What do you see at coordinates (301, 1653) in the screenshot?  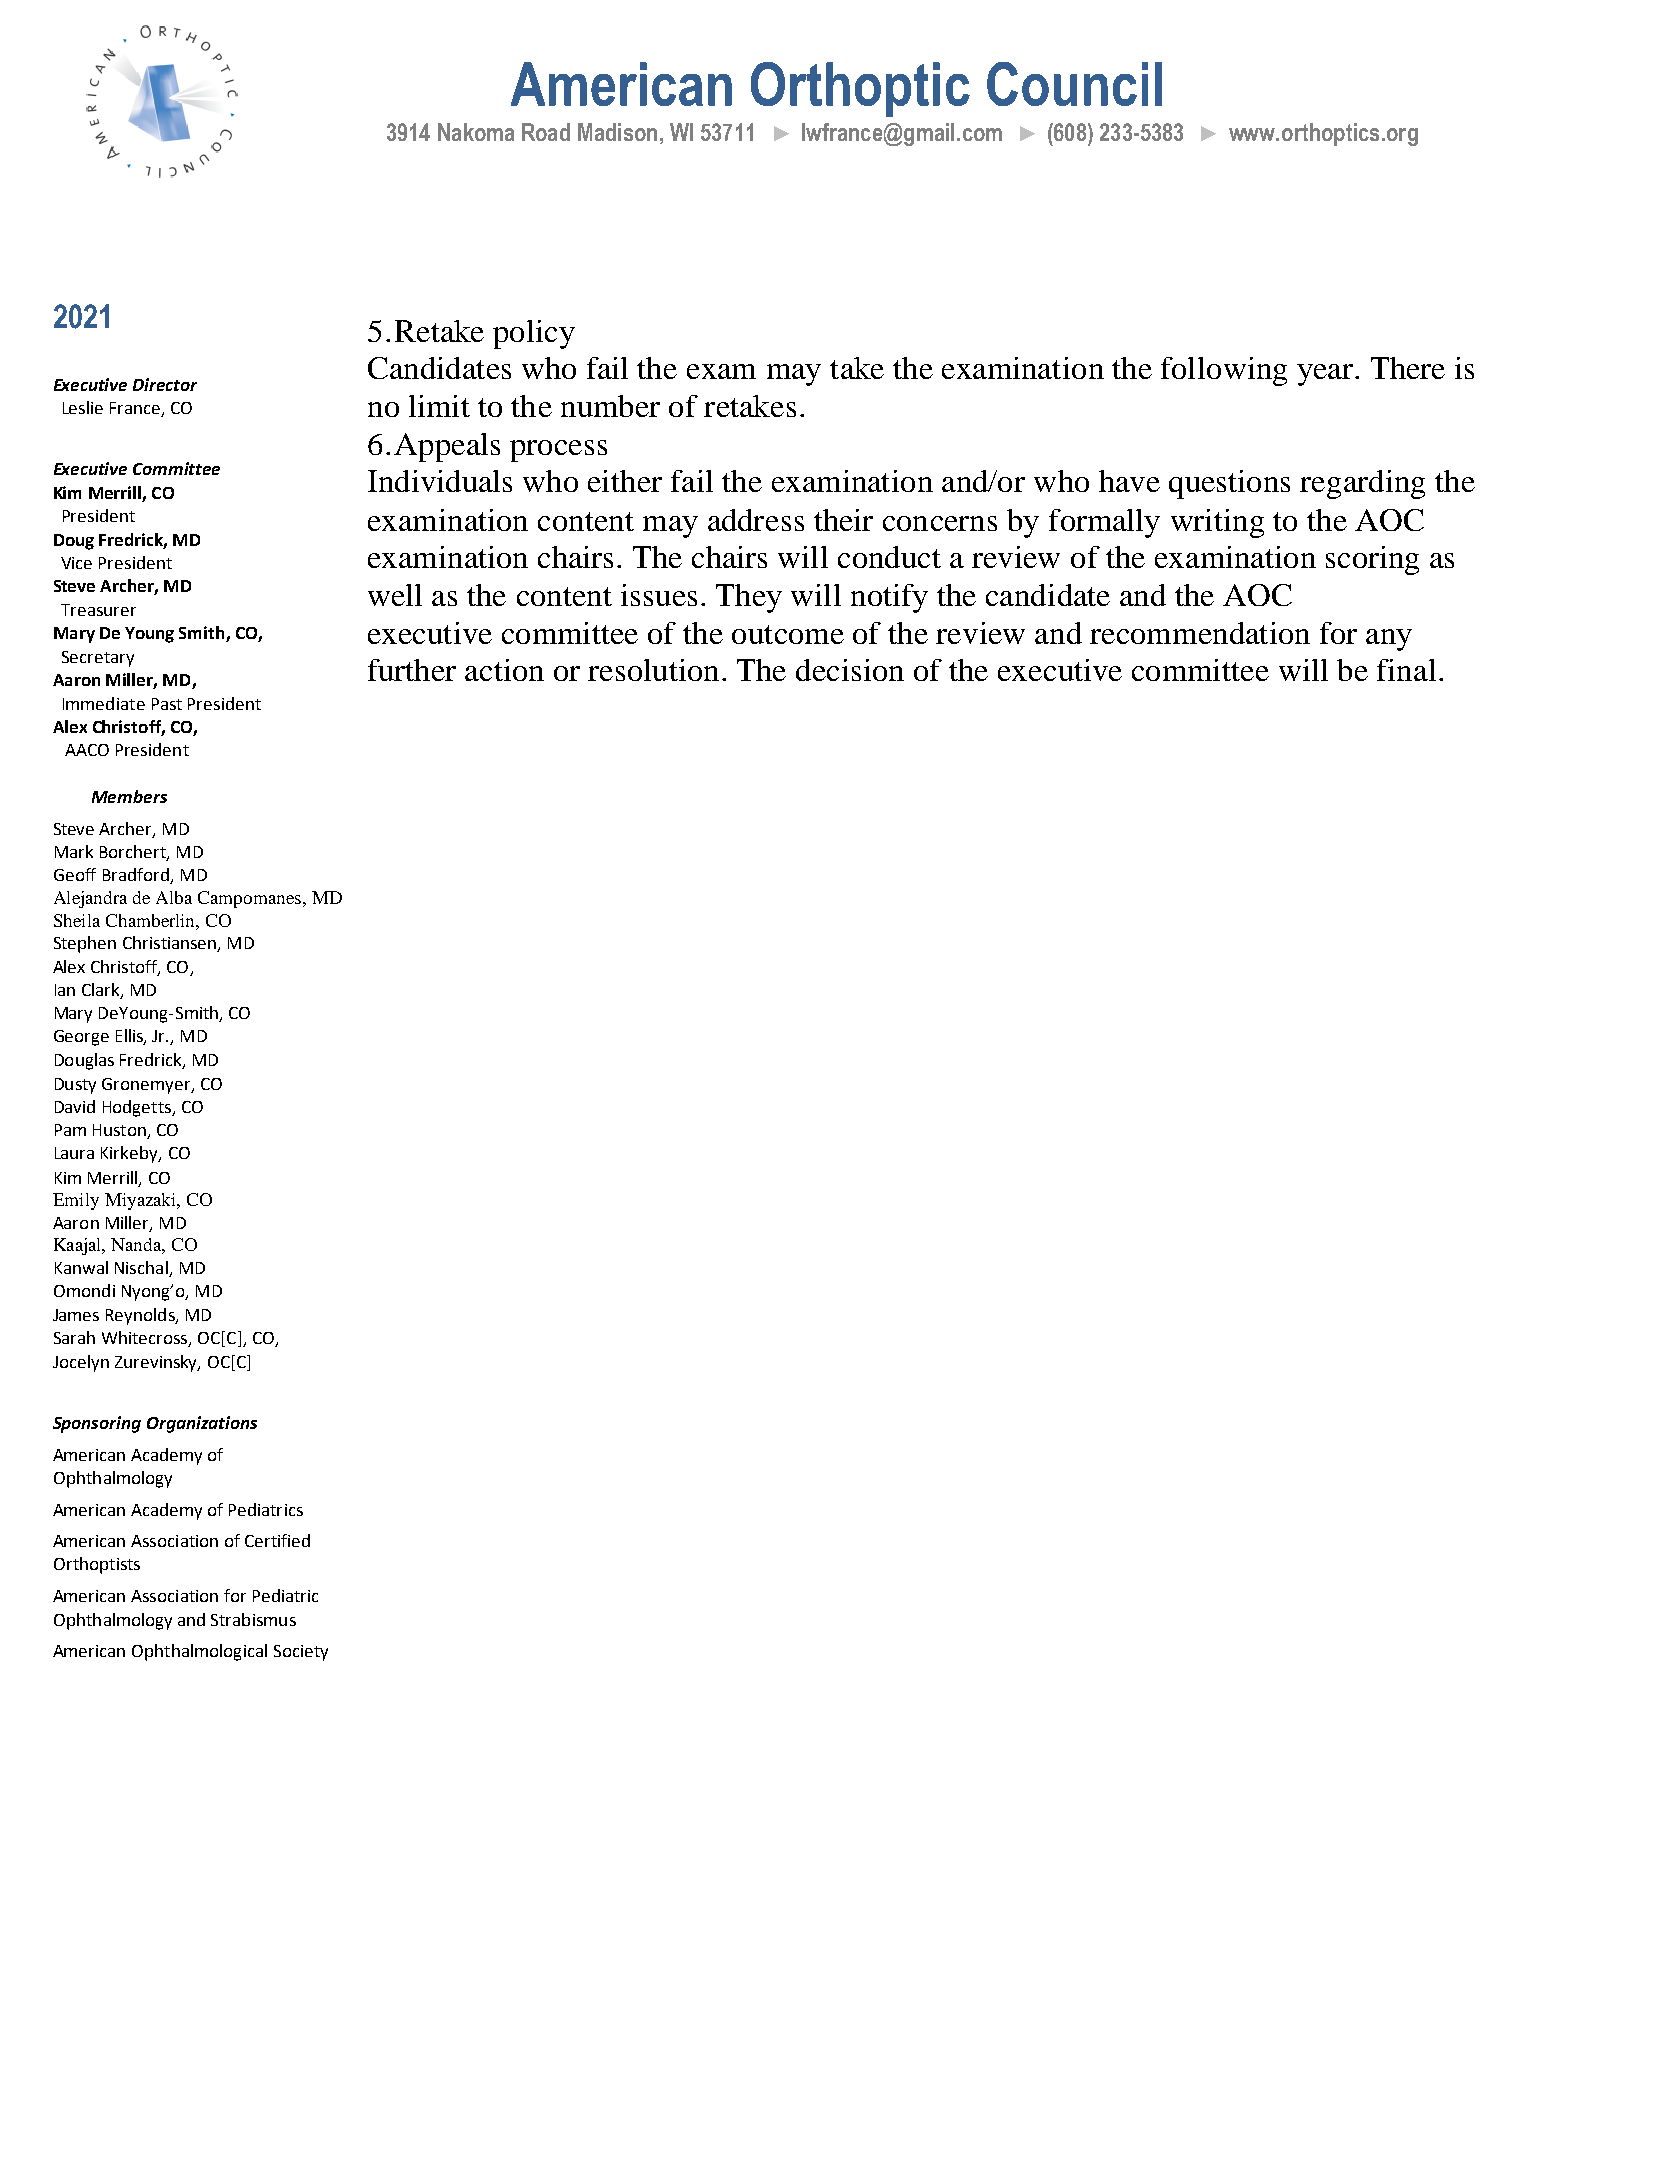 I see `Society` at bounding box center [301, 1653].
